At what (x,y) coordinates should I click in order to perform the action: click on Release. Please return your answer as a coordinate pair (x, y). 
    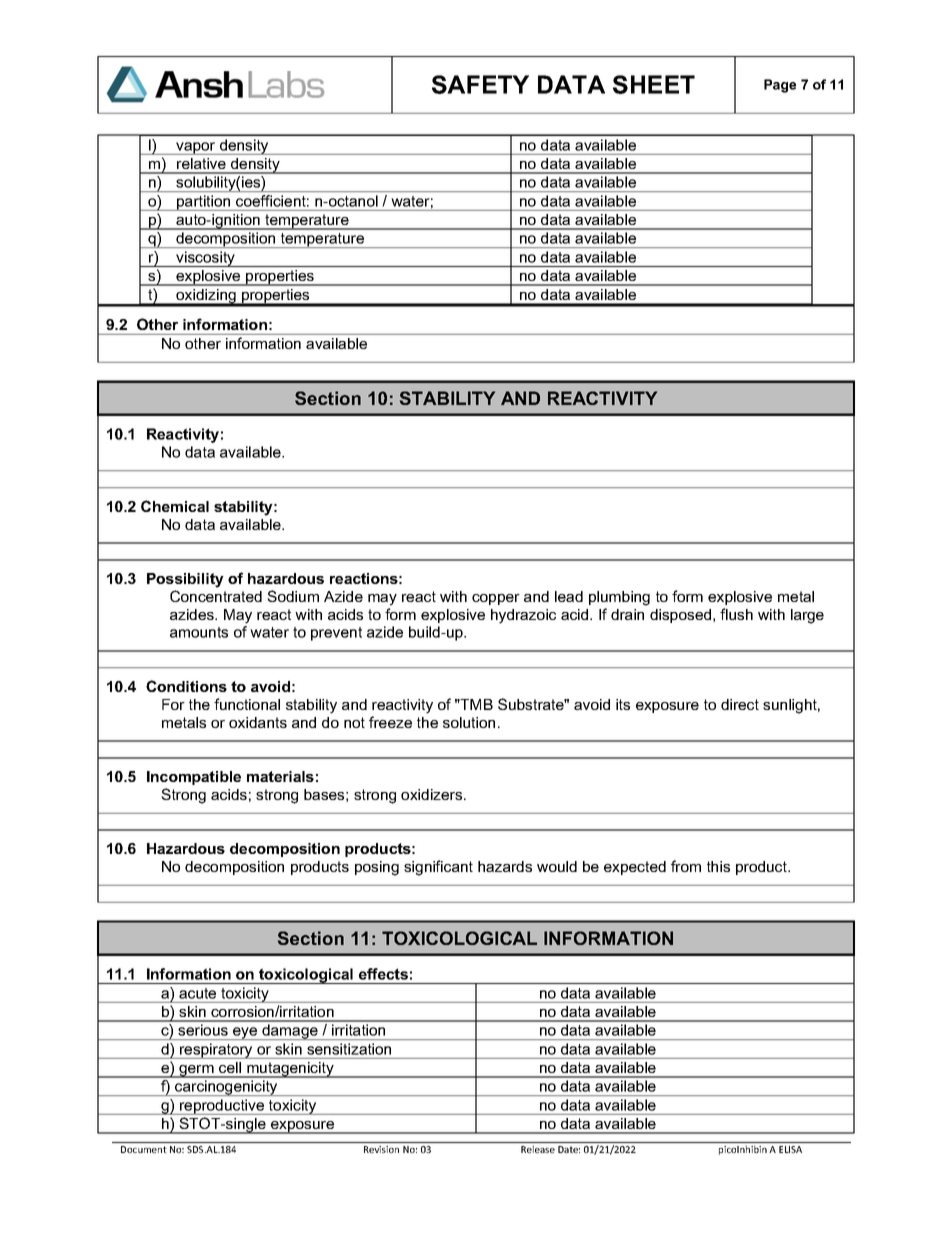
    Looking at the image, I should click on (538, 1149).
